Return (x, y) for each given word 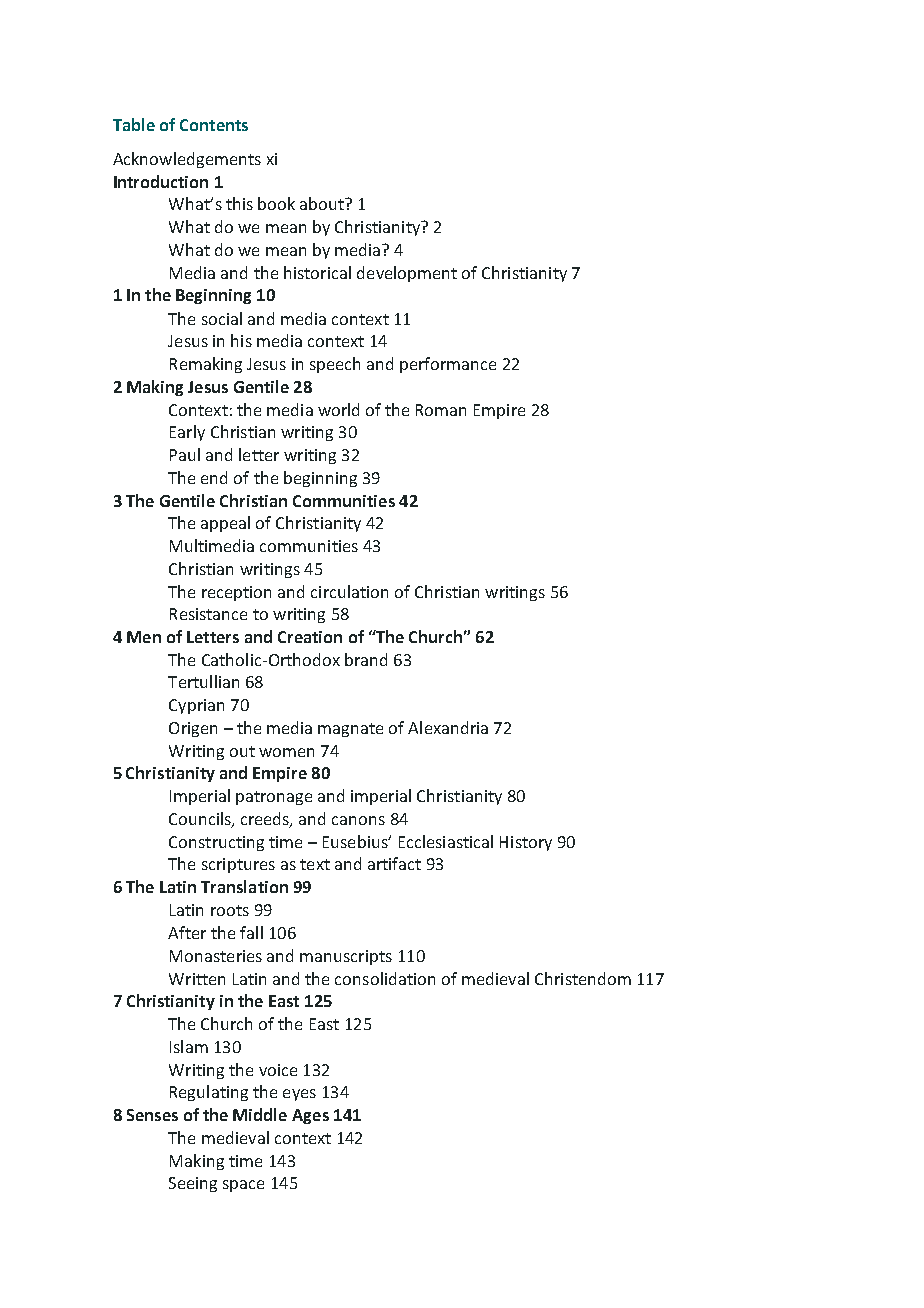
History (526, 843)
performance (448, 365)
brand (366, 659)
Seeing (193, 1184)
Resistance (208, 614)
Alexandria (448, 727)
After (187, 932)
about (323, 203)
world (338, 409)
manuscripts (346, 957)
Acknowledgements (187, 160)
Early (187, 433)
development (407, 274)
